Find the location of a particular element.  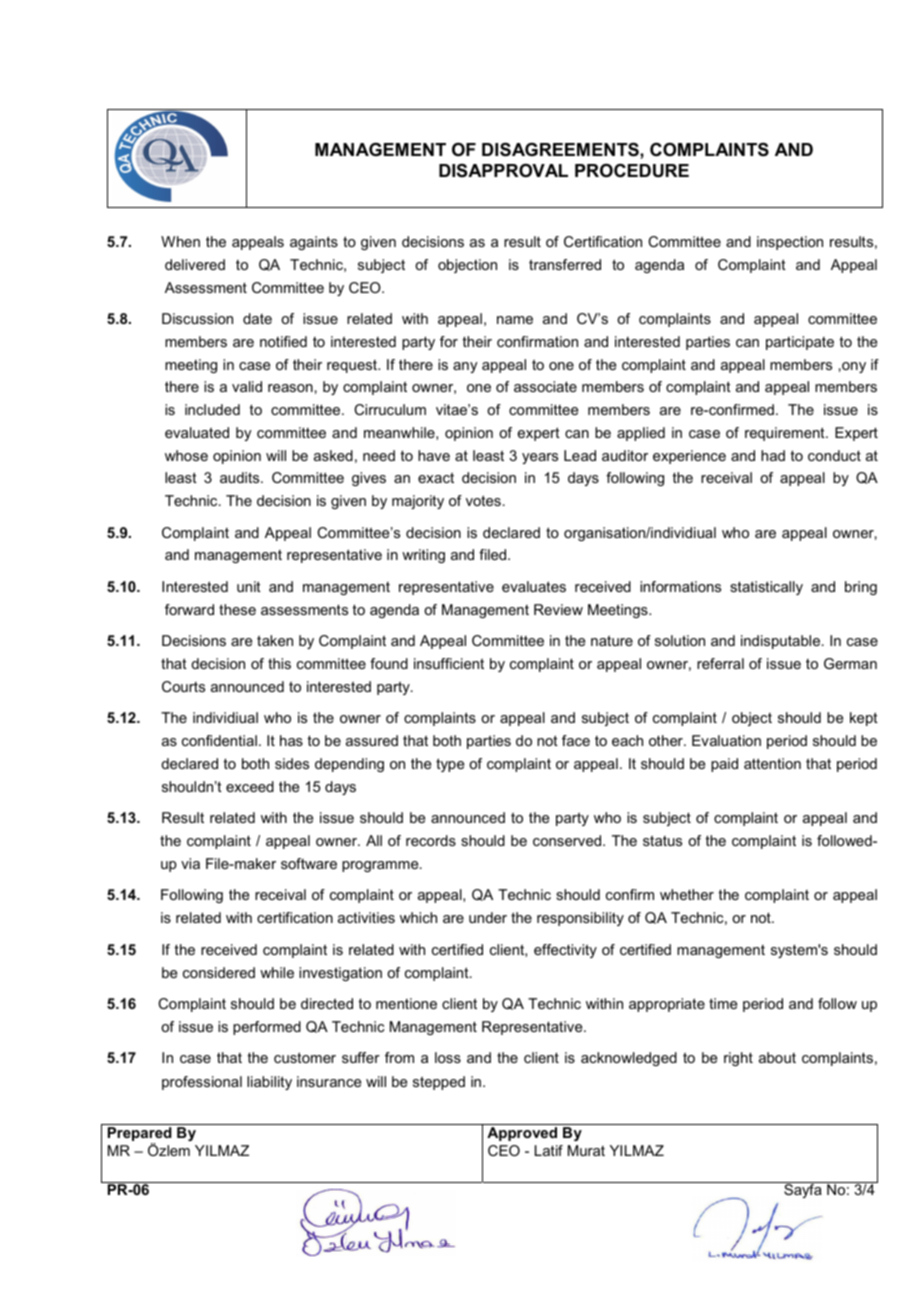

DISAPPROVAL is located at coordinates (503, 171).
